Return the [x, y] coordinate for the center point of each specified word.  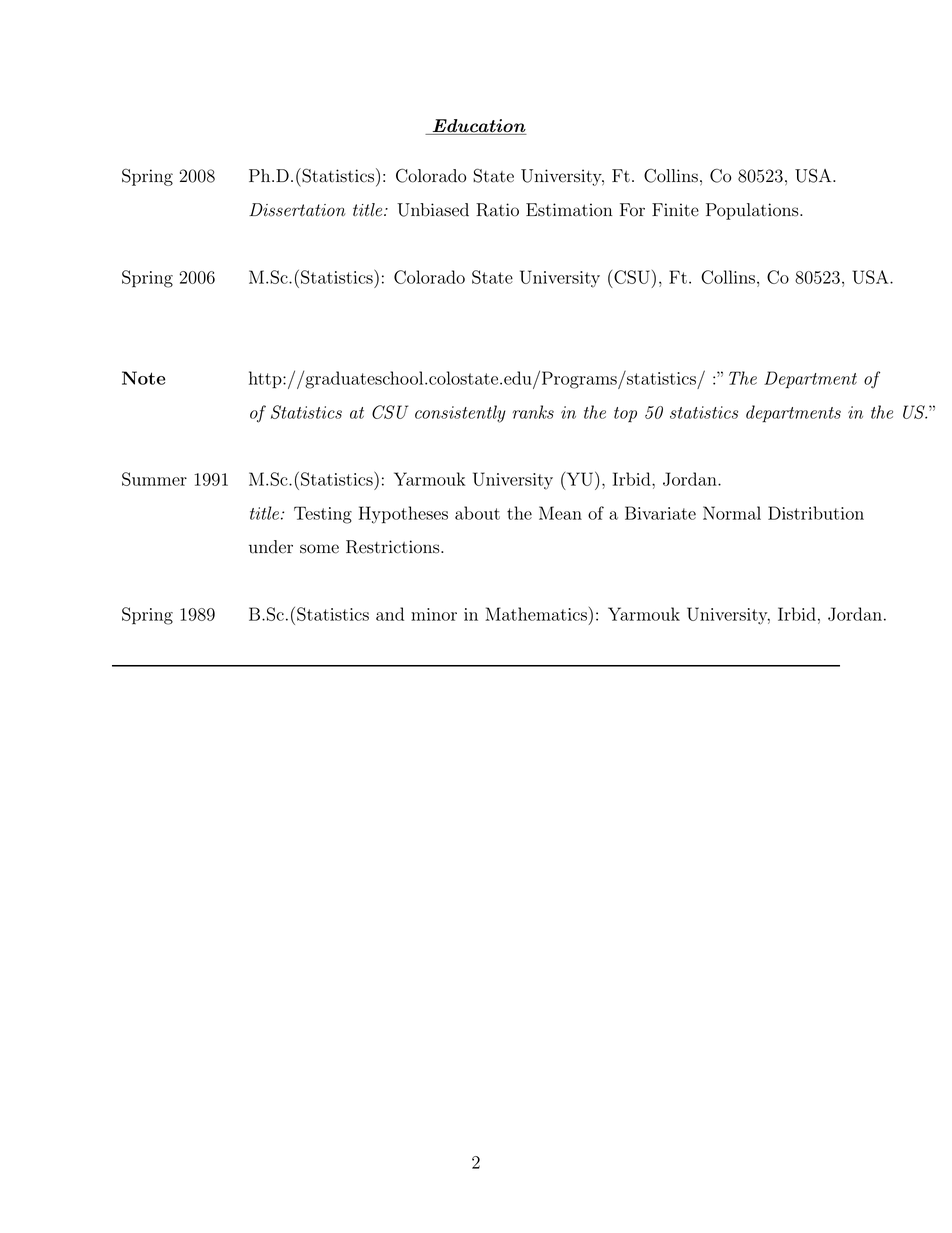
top [625, 414]
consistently [460, 414]
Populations [753, 211]
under [271, 547]
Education [478, 127]
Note [143, 378]
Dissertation [297, 210]
